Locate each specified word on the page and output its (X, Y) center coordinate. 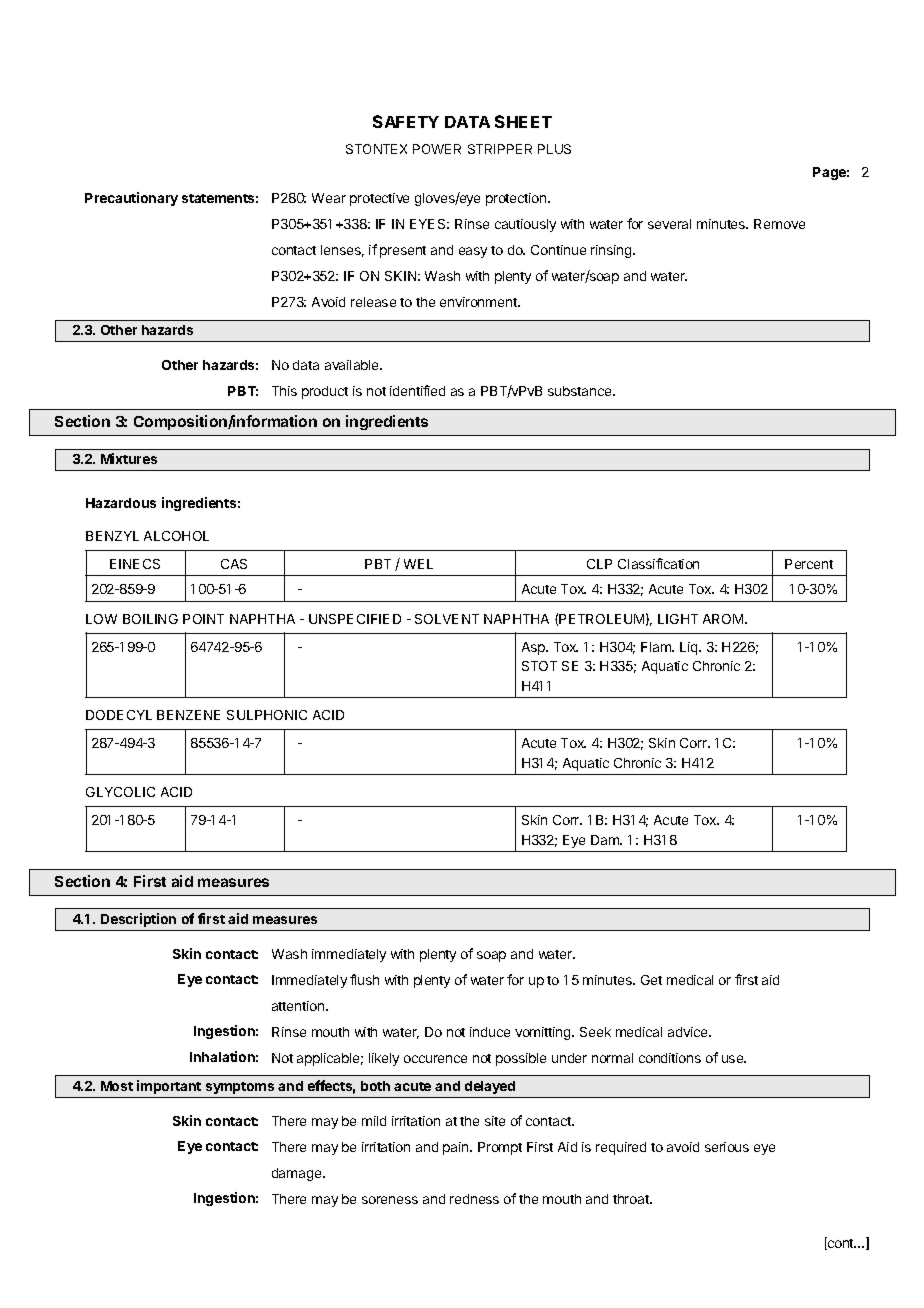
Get (651, 980)
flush (364, 979)
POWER (437, 149)
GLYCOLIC (120, 792)
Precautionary (131, 199)
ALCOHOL (176, 536)
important (169, 1087)
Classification (658, 563)
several (669, 224)
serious (727, 1147)
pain (457, 1148)
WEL (418, 564)
